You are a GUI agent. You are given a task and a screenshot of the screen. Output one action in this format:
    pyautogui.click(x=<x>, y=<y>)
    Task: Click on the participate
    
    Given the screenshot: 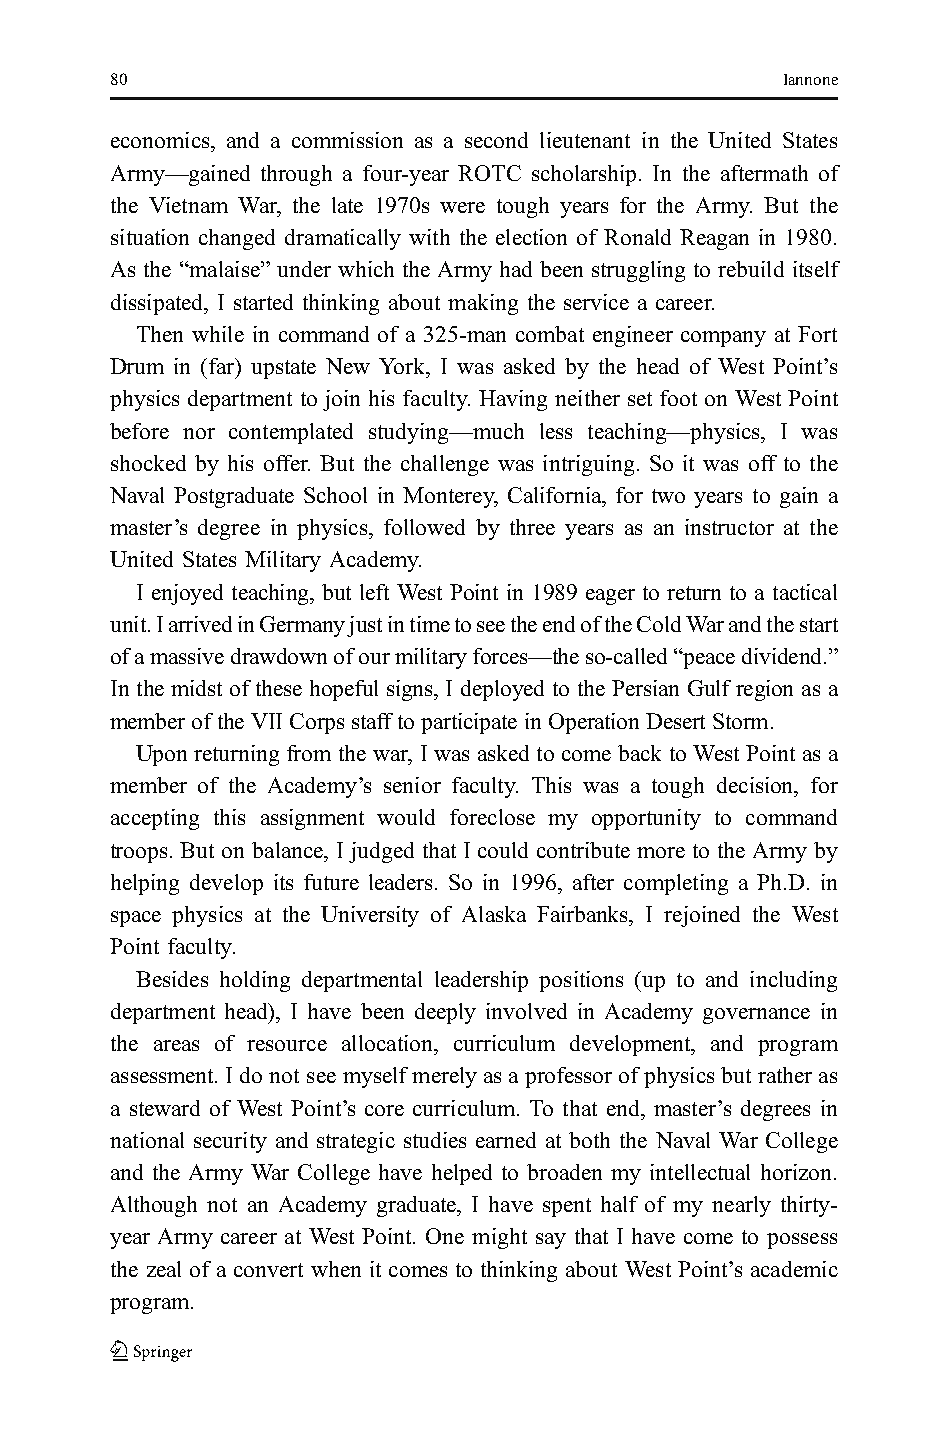 What is the action you would take?
    pyautogui.click(x=469, y=723)
